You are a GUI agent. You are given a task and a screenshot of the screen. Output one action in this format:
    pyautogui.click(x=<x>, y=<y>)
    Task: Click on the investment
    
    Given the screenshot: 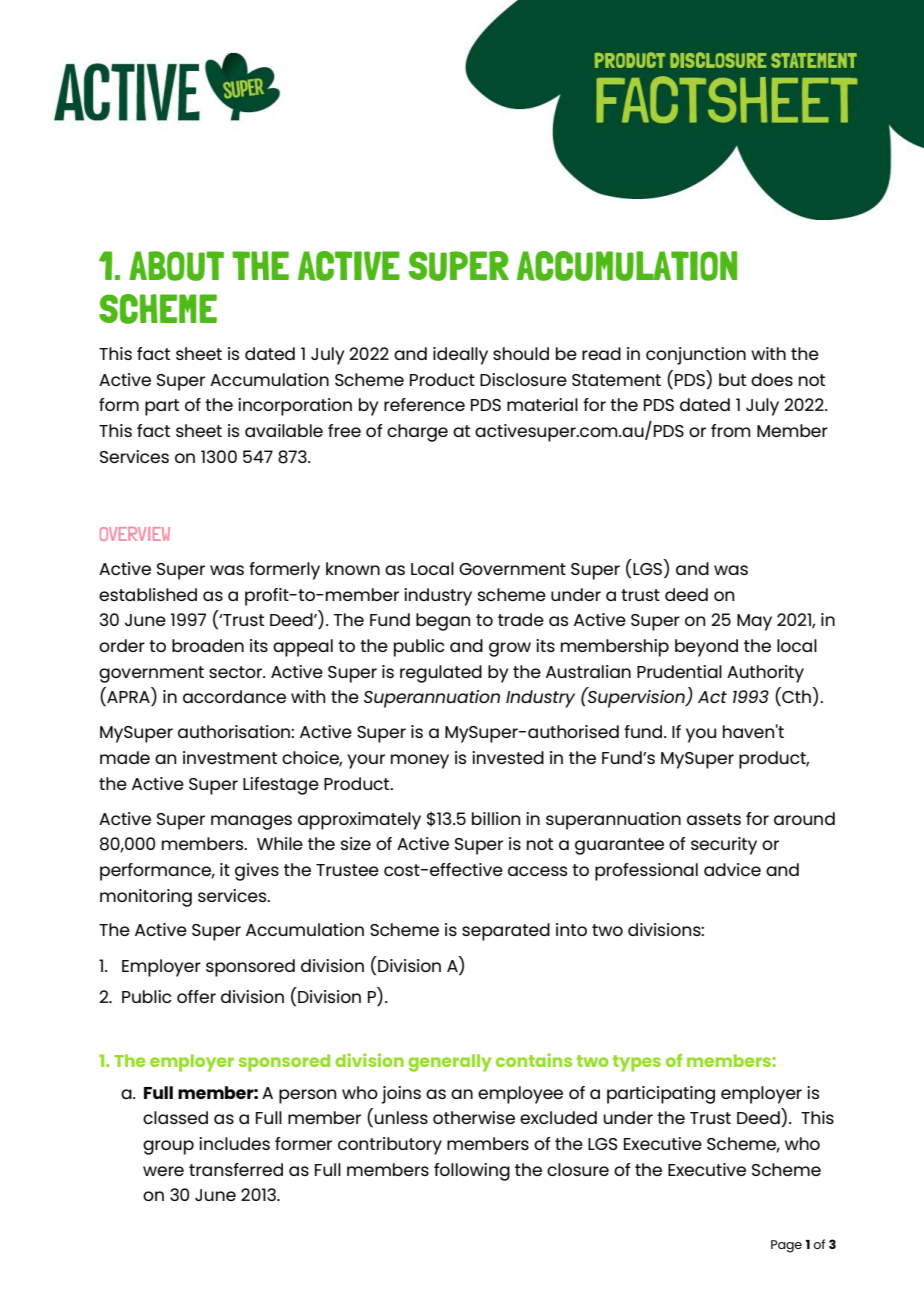 What is the action you would take?
    pyautogui.click(x=230, y=757)
